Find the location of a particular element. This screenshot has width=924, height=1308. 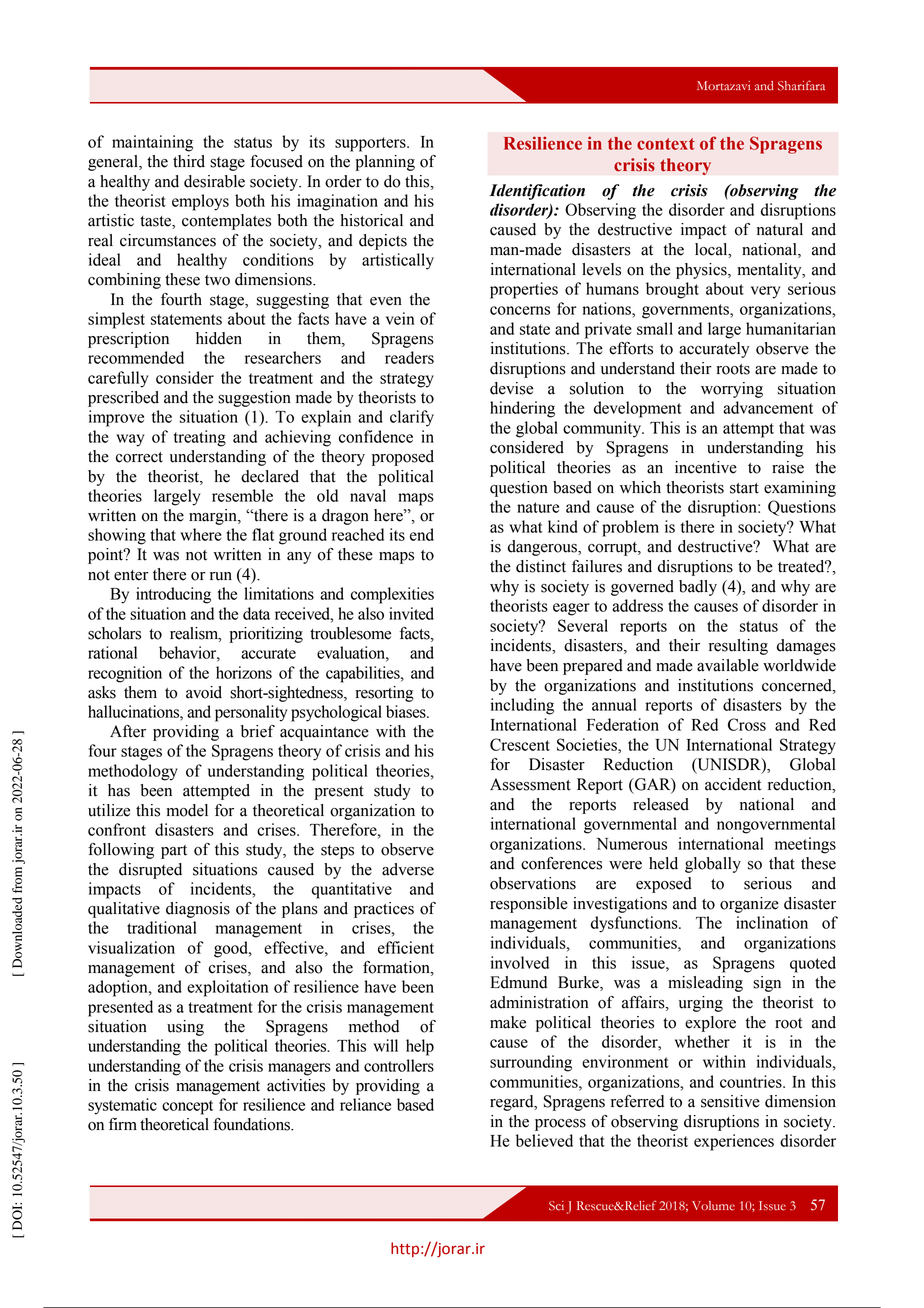

third is located at coordinates (189, 161).
